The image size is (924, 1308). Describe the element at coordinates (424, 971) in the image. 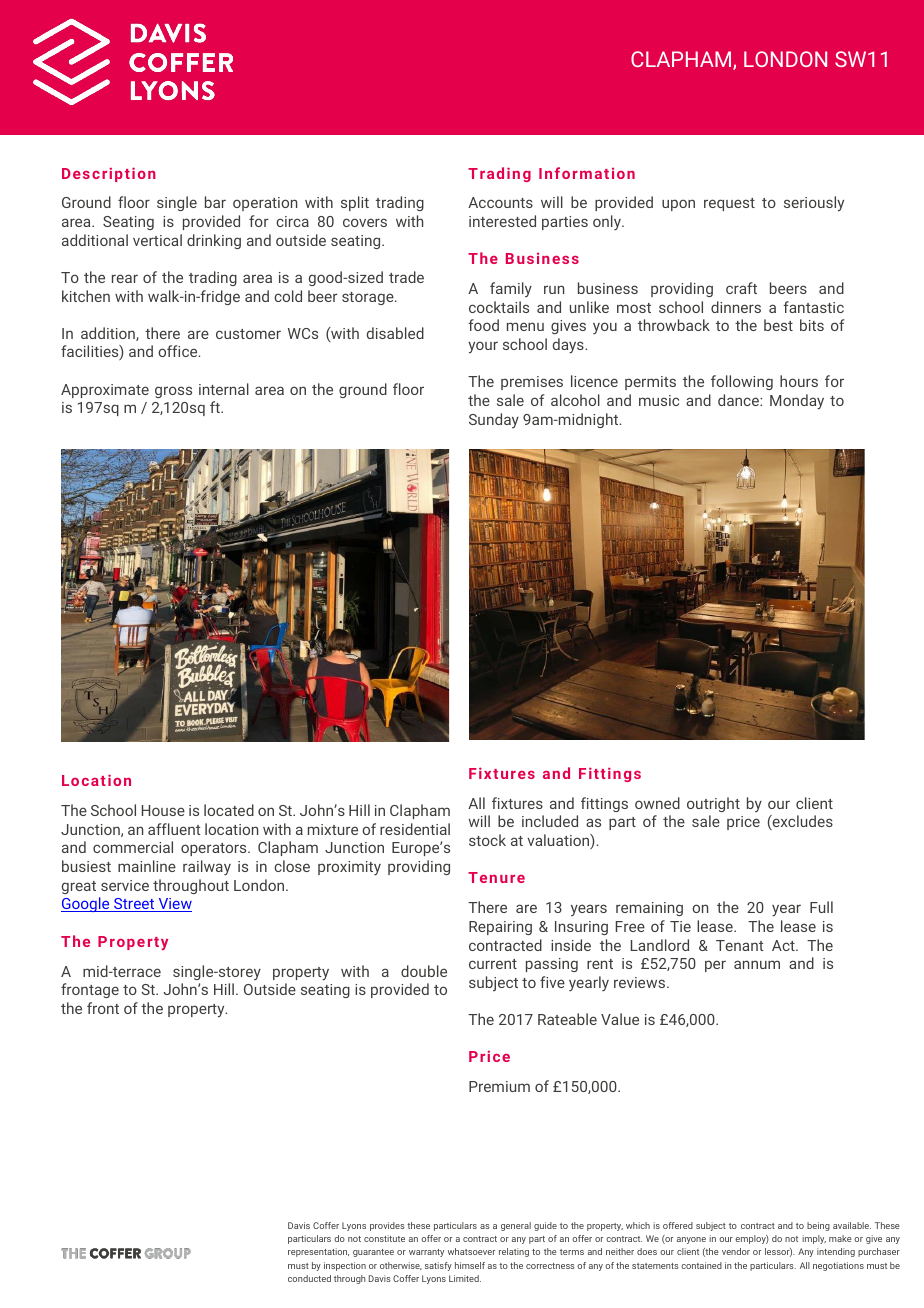

I see `double` at that location.
